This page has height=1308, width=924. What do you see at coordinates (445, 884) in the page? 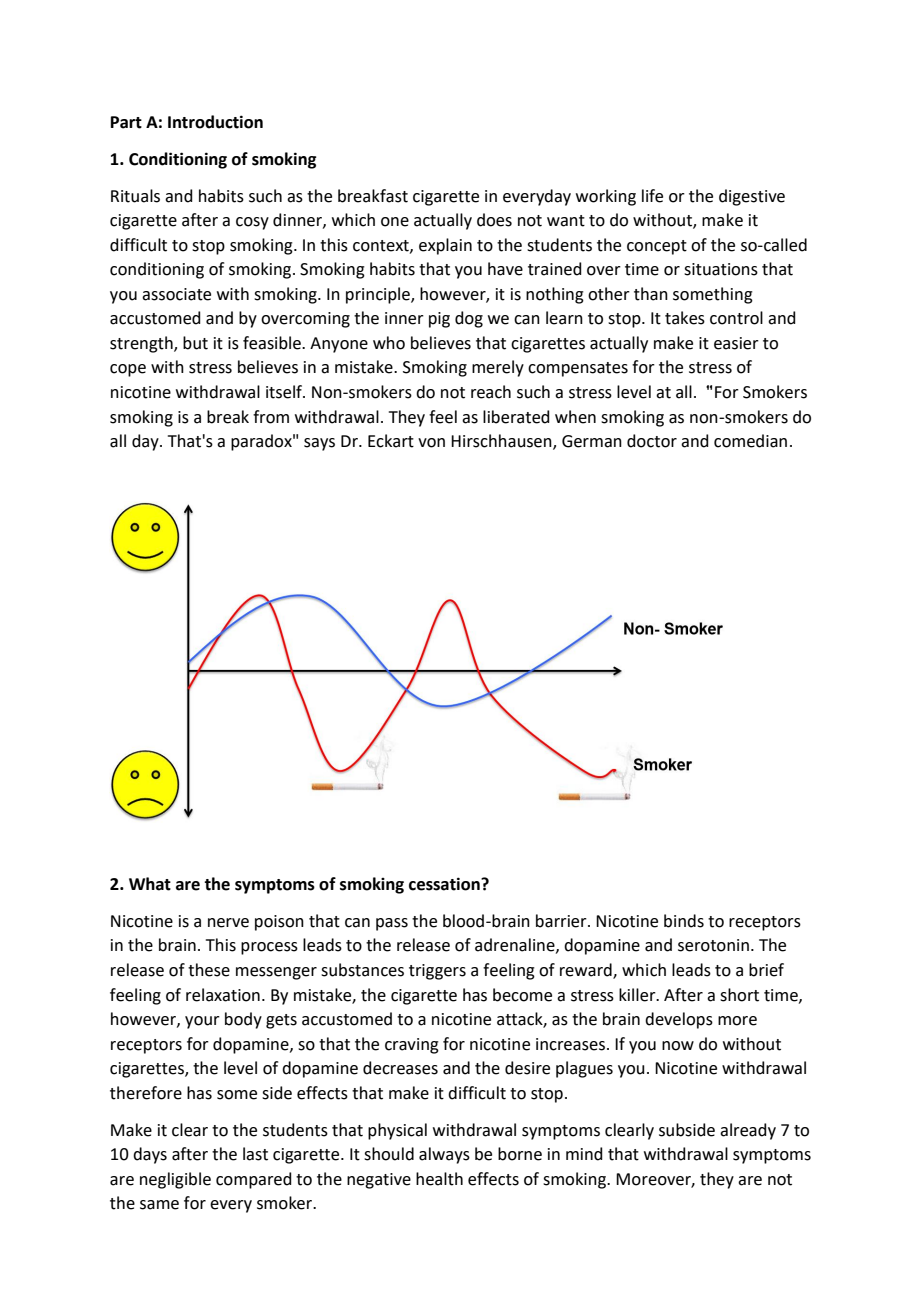
I see `cessation` at bounding box center [445, 884].
